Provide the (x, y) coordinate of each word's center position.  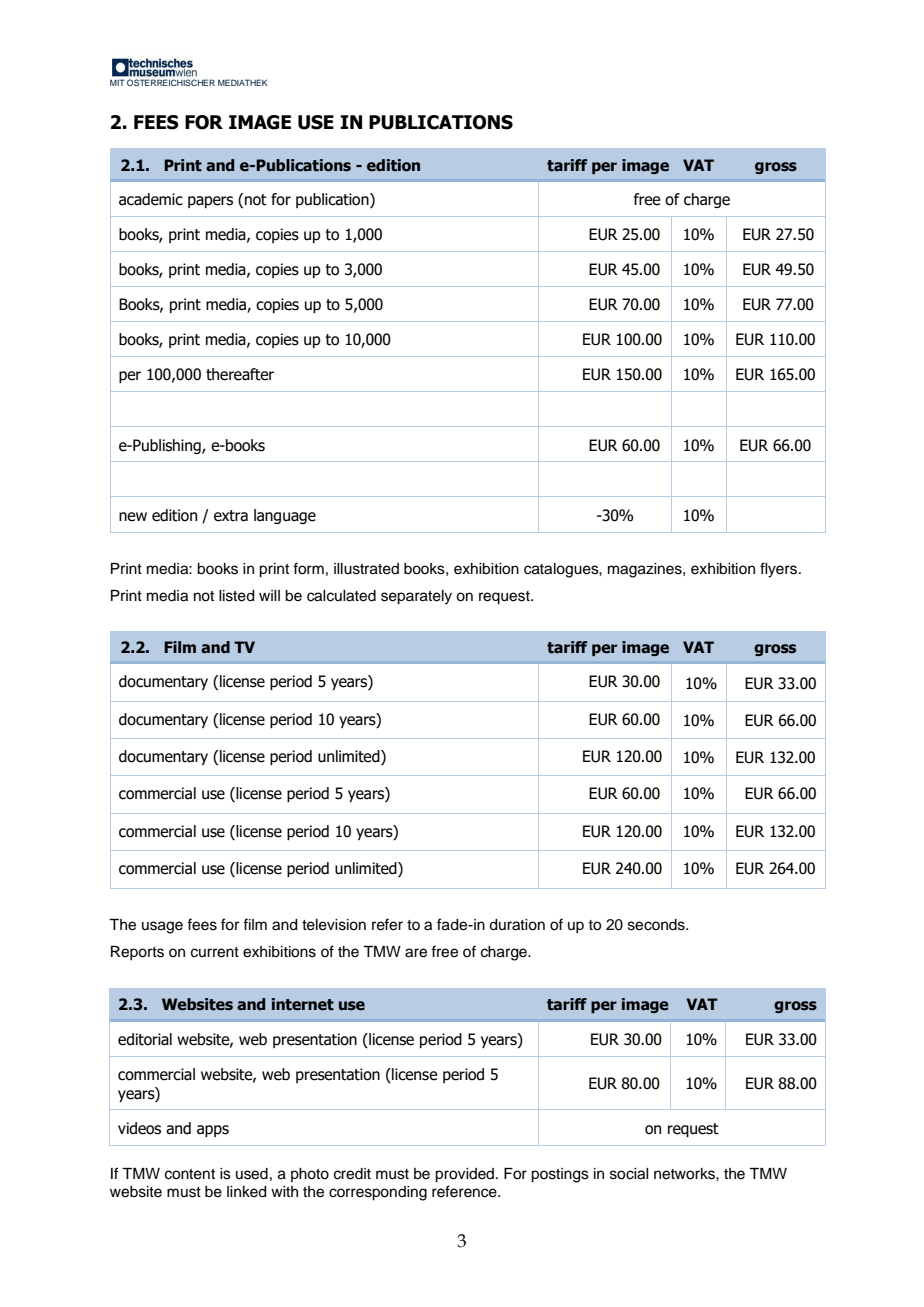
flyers (780, 570)
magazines (646, 570)
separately (416, 597)
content (190, 1174)
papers (210, 202)
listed (237, 596)
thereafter (240, 374)
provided (464, 1175)
